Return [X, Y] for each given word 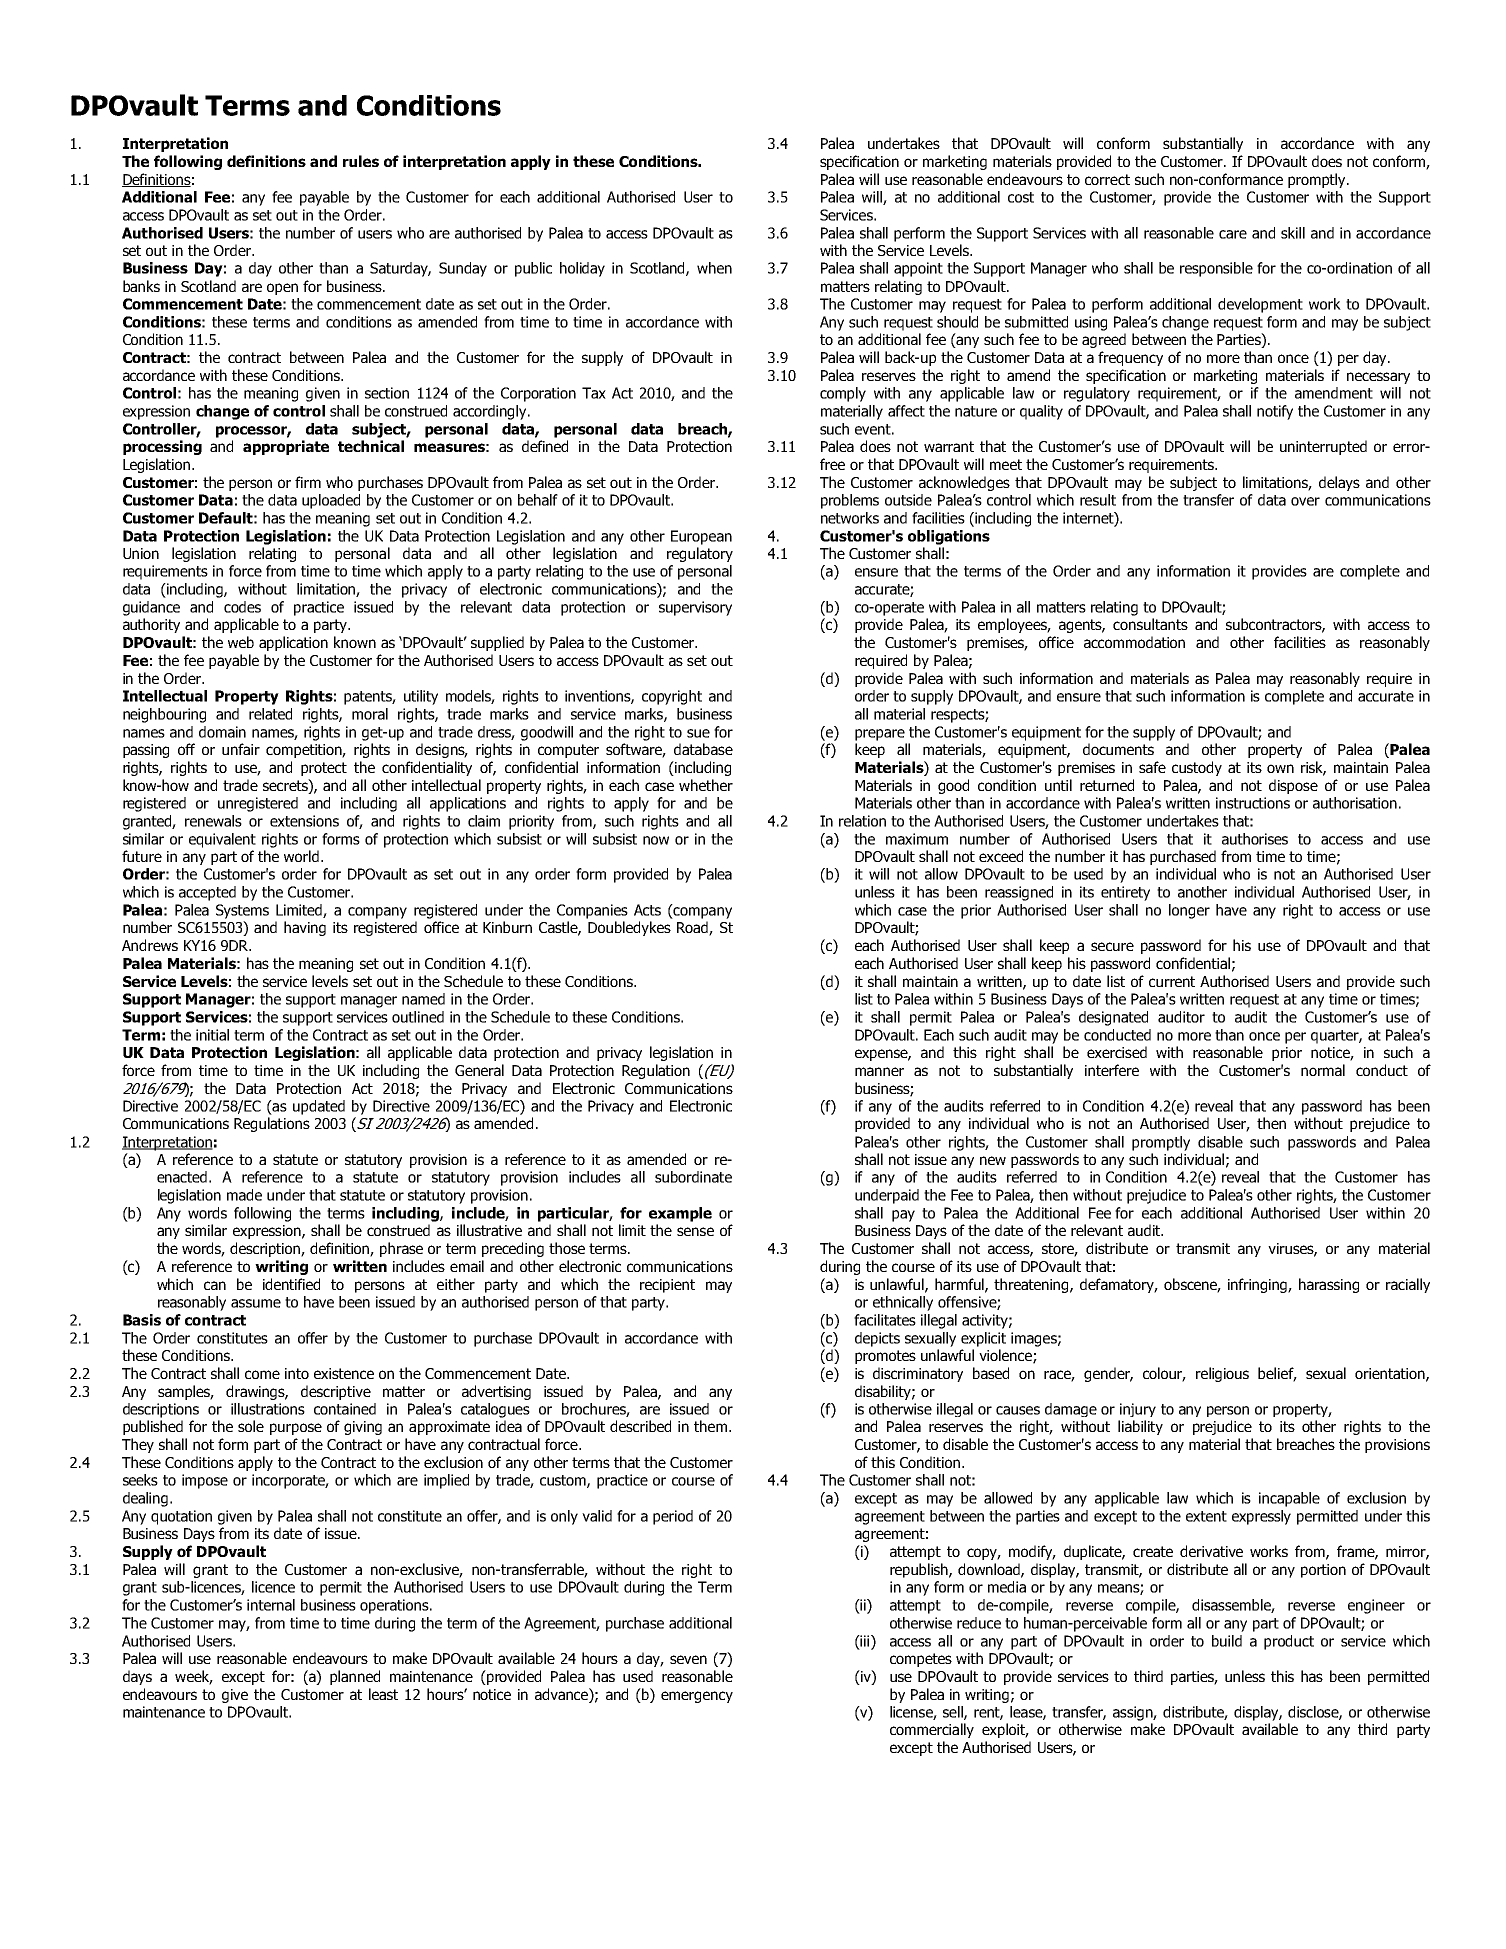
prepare [880, 735]
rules [361, 161]
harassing [1329, 1285]
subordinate [693, 1177]
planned [355, 1677]
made [244, 1195]
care [1233, 234]
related [270, 714]
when [714, 268]
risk [1313, 768]
